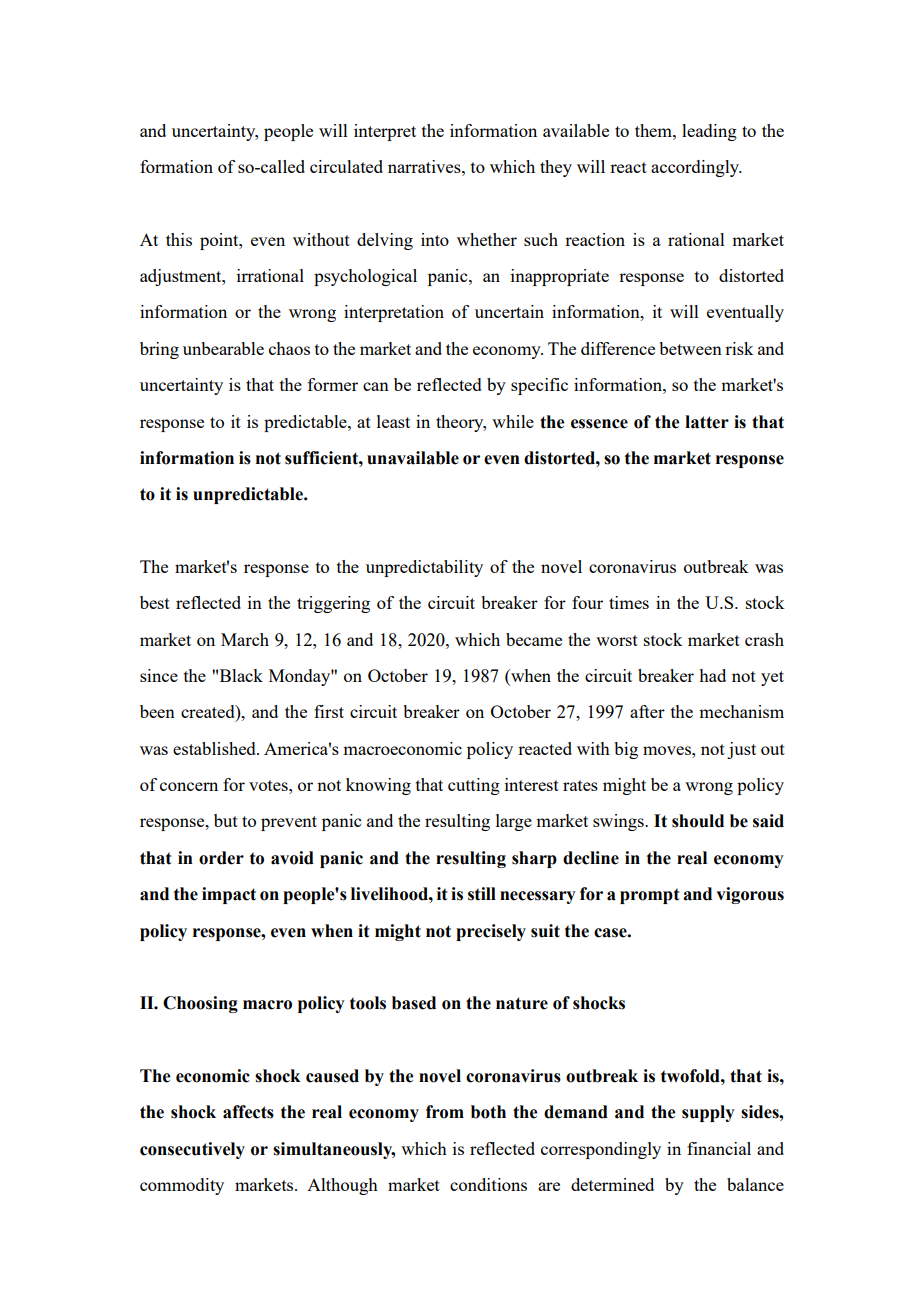 The height and width of the screenshot is (1308, 924). I want to click on cutting, so click(474, 786).
